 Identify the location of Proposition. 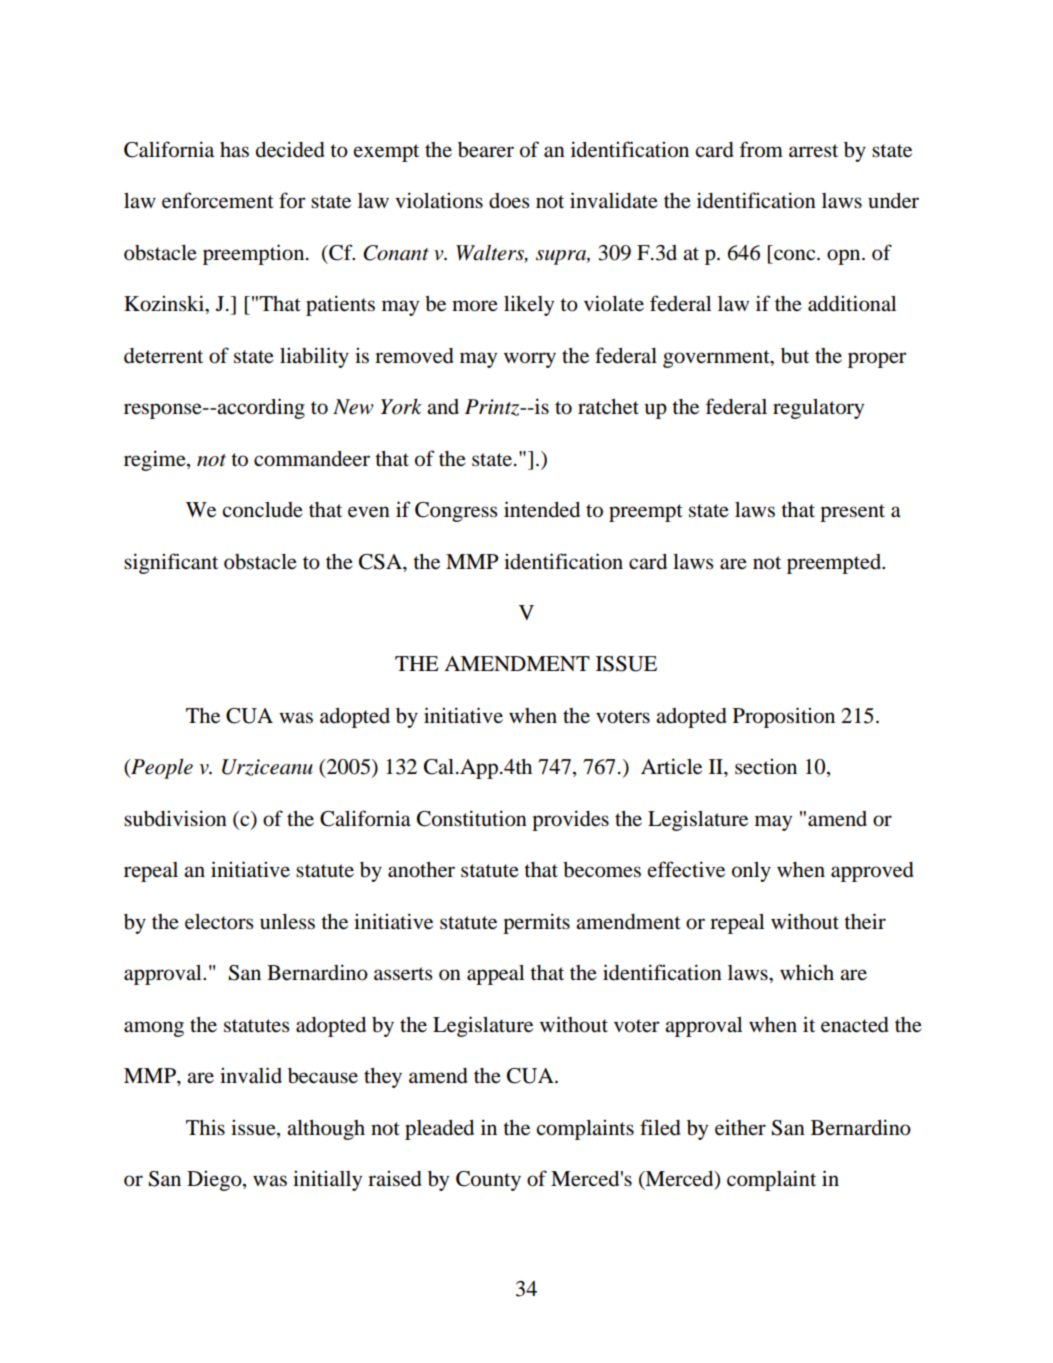
(784, 717).
